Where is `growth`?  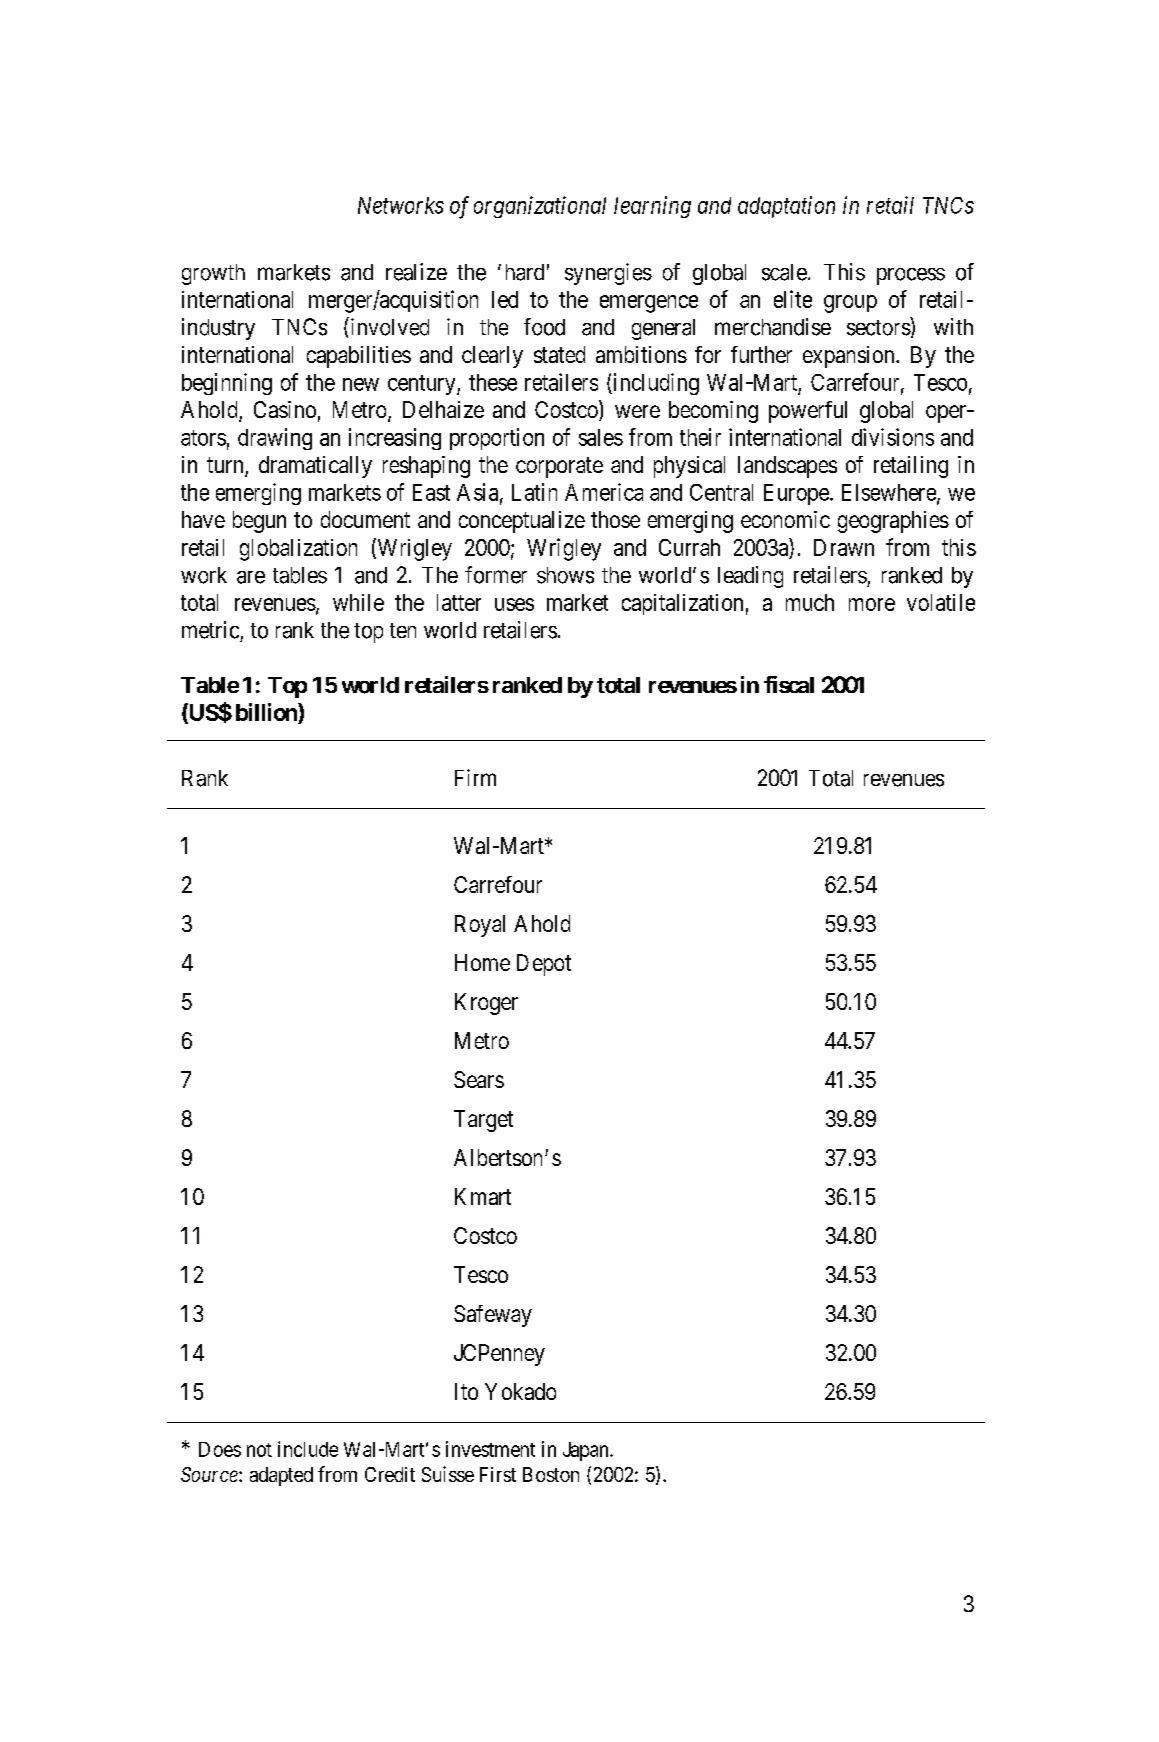
growth is located at coordinates (213, 274).
